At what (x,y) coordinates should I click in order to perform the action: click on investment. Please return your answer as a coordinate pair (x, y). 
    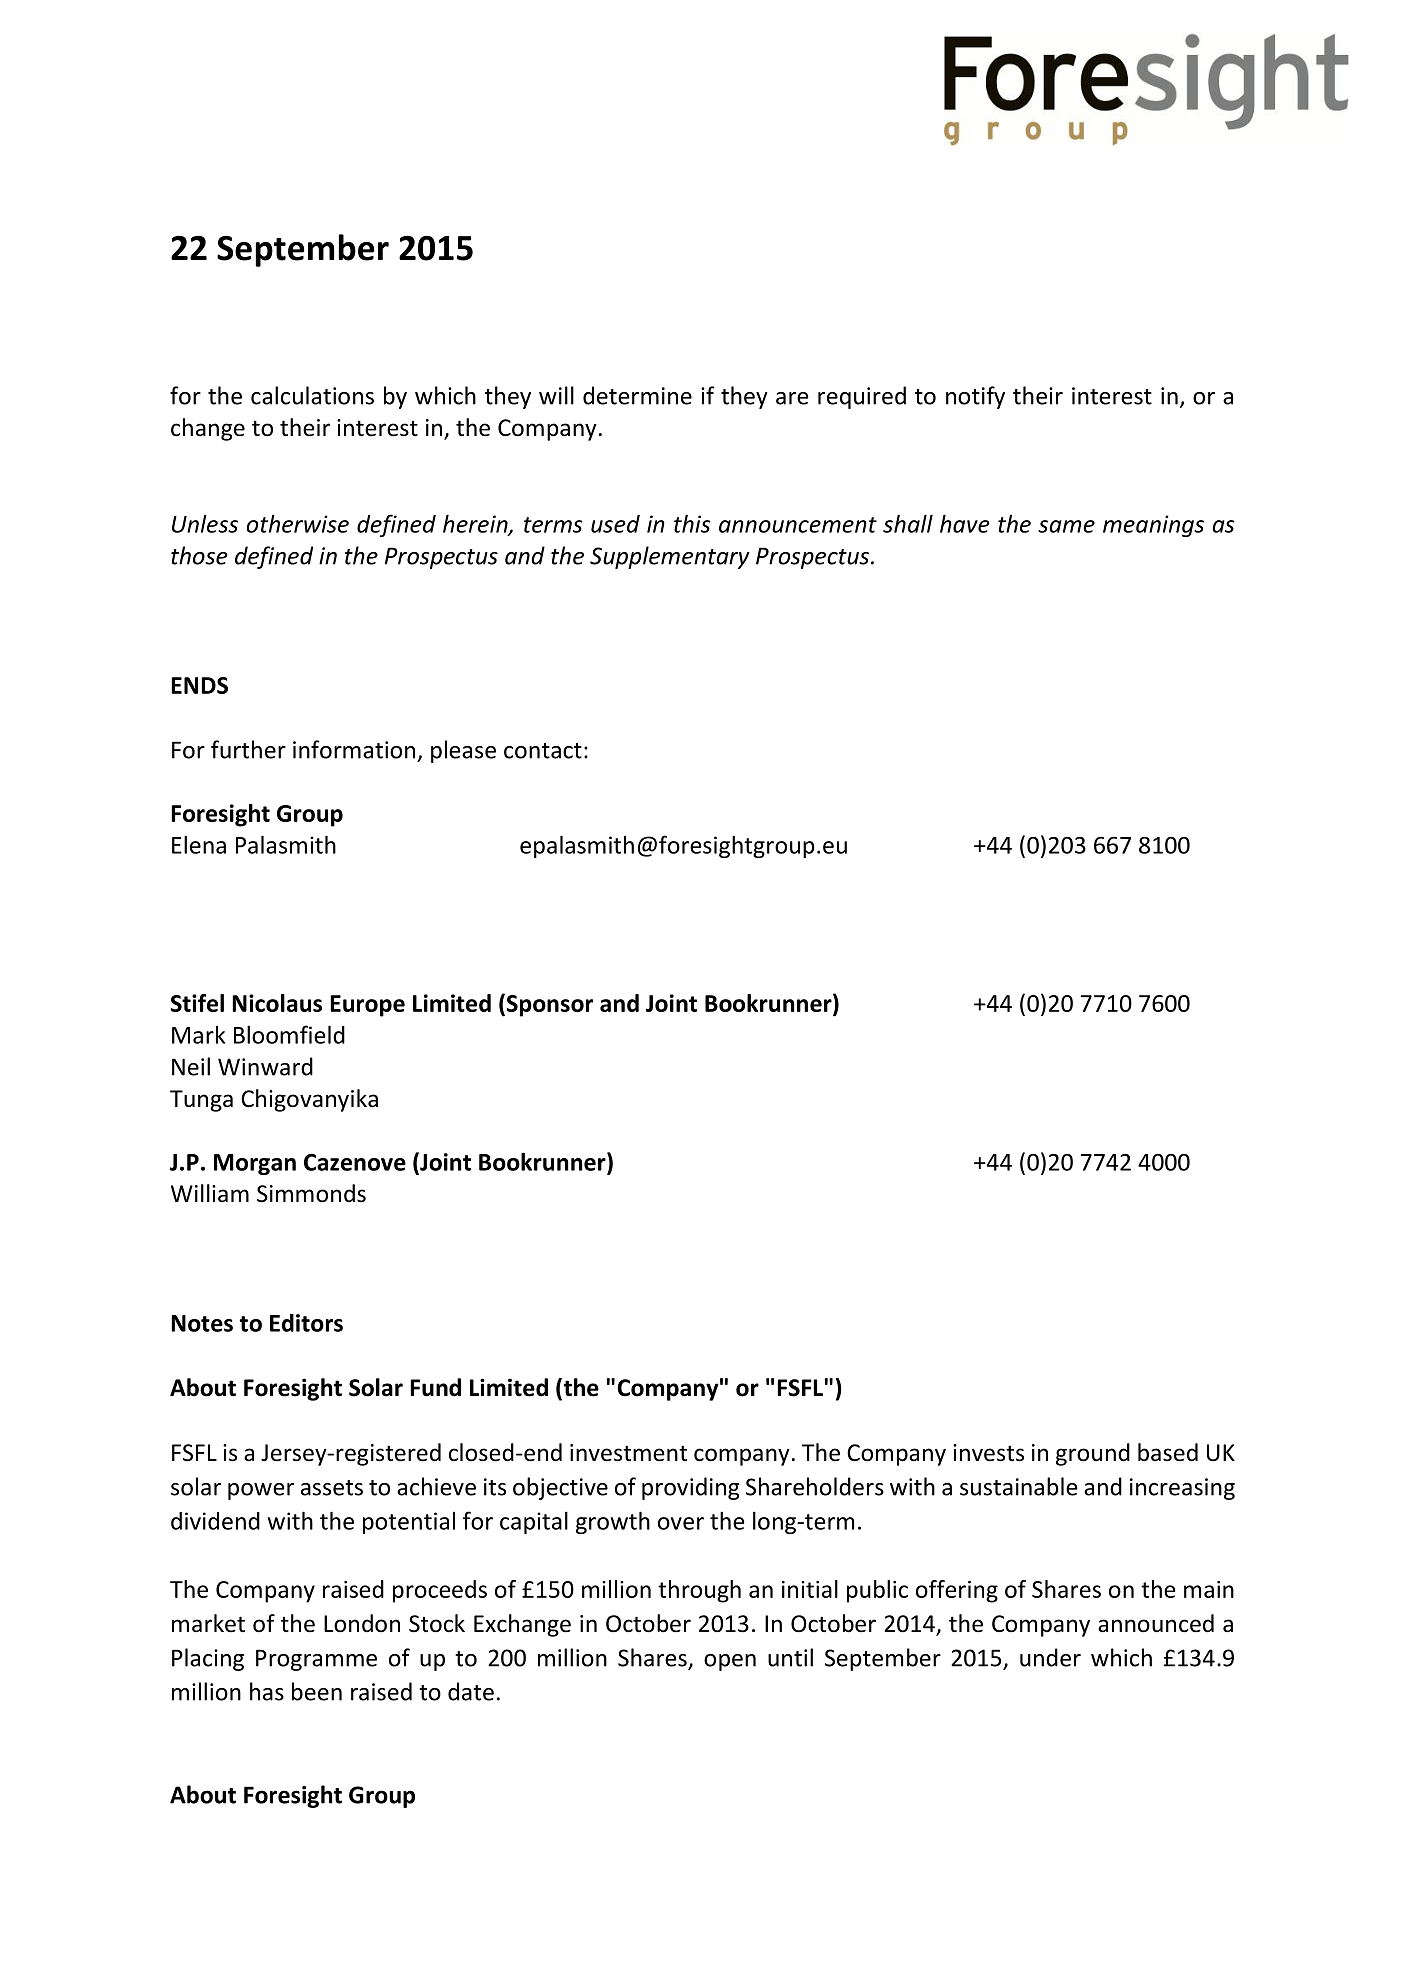
    Looking at the image, I should click on (628, 1453).
